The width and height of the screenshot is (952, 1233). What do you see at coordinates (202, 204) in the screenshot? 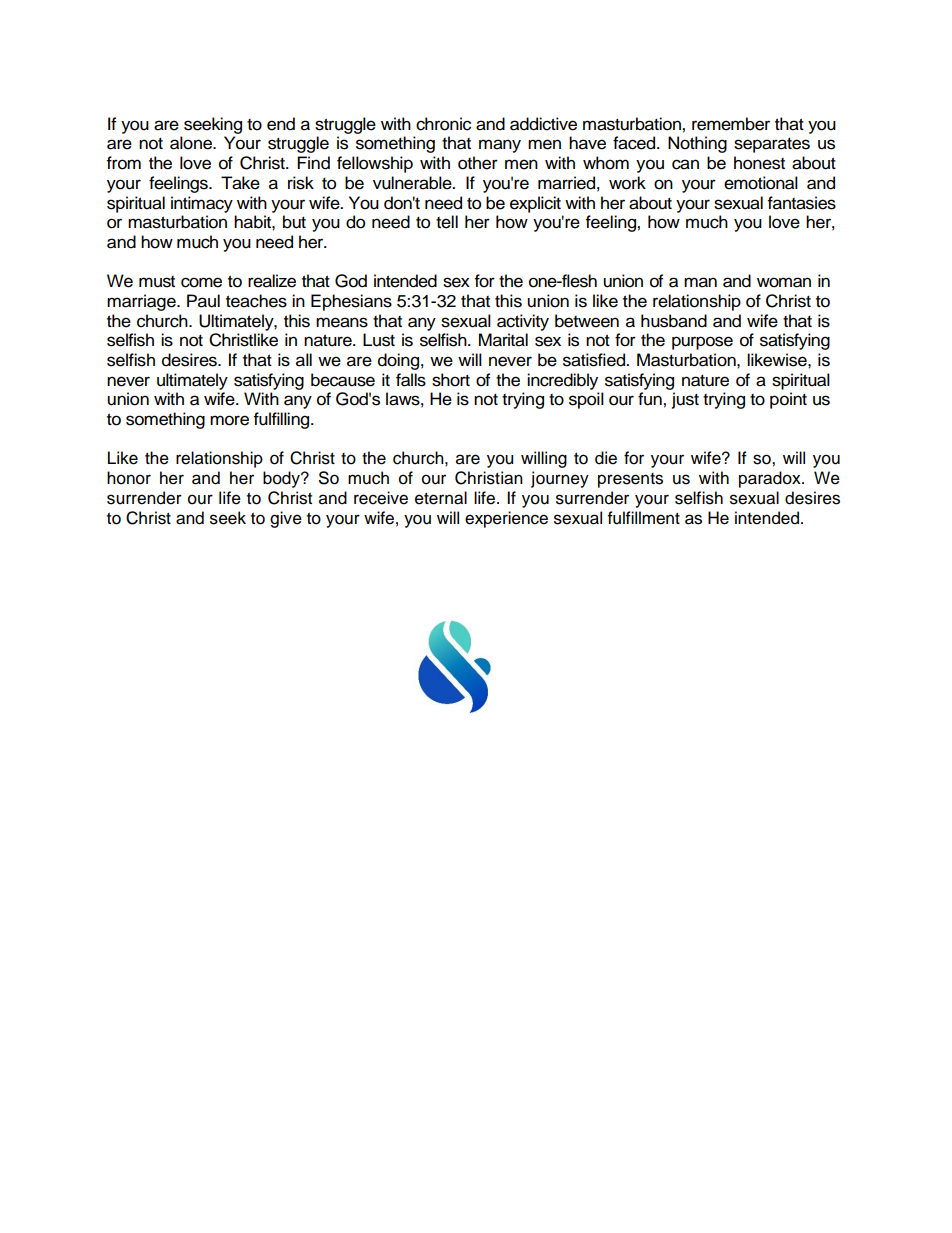
I see `intimacy` at bounding box center [202, 204].
